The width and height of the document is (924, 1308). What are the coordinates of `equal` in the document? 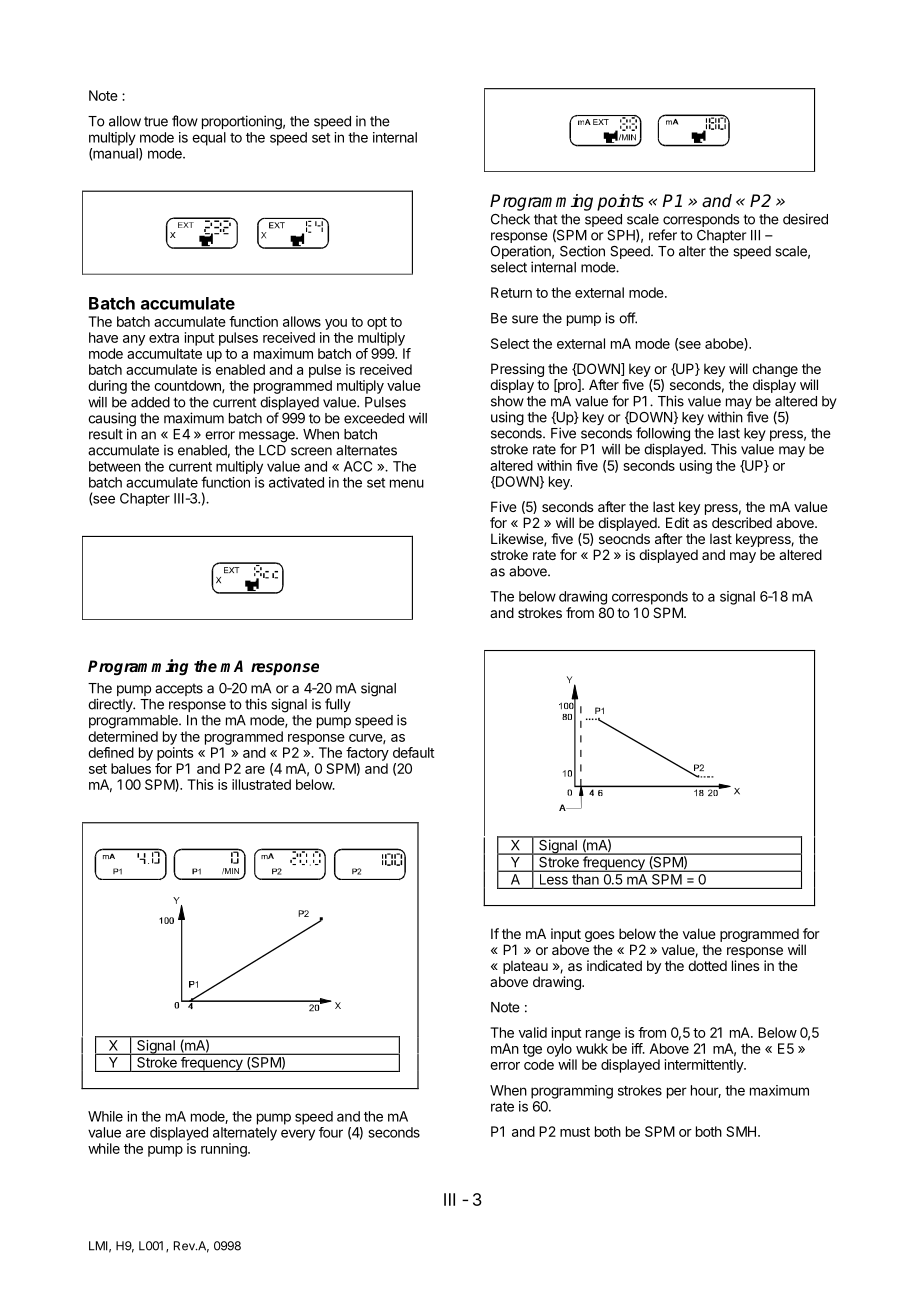 It's located at (209, 139).
